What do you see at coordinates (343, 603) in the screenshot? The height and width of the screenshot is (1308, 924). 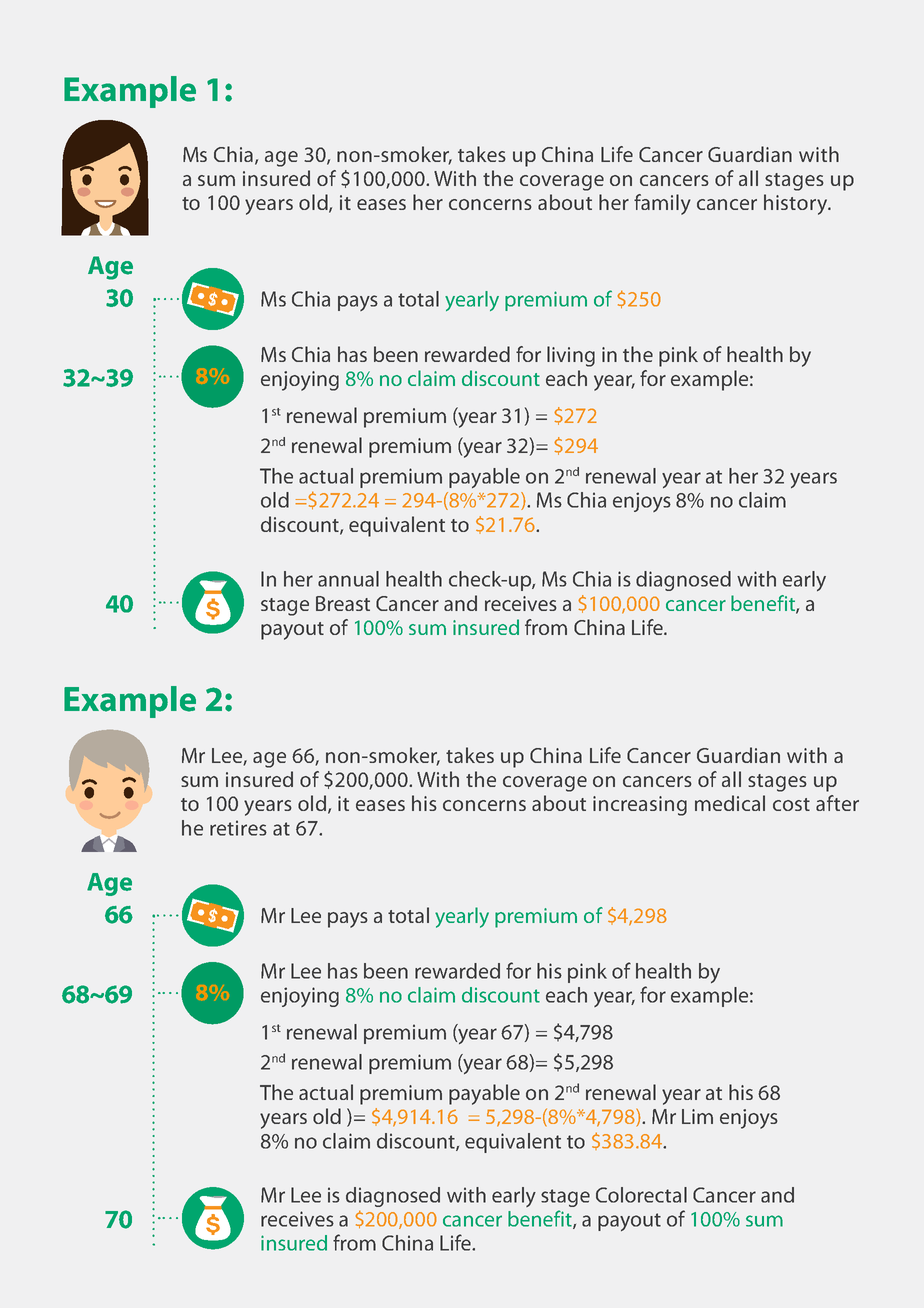 I see `Breast` at bounding box center [343, 603].
